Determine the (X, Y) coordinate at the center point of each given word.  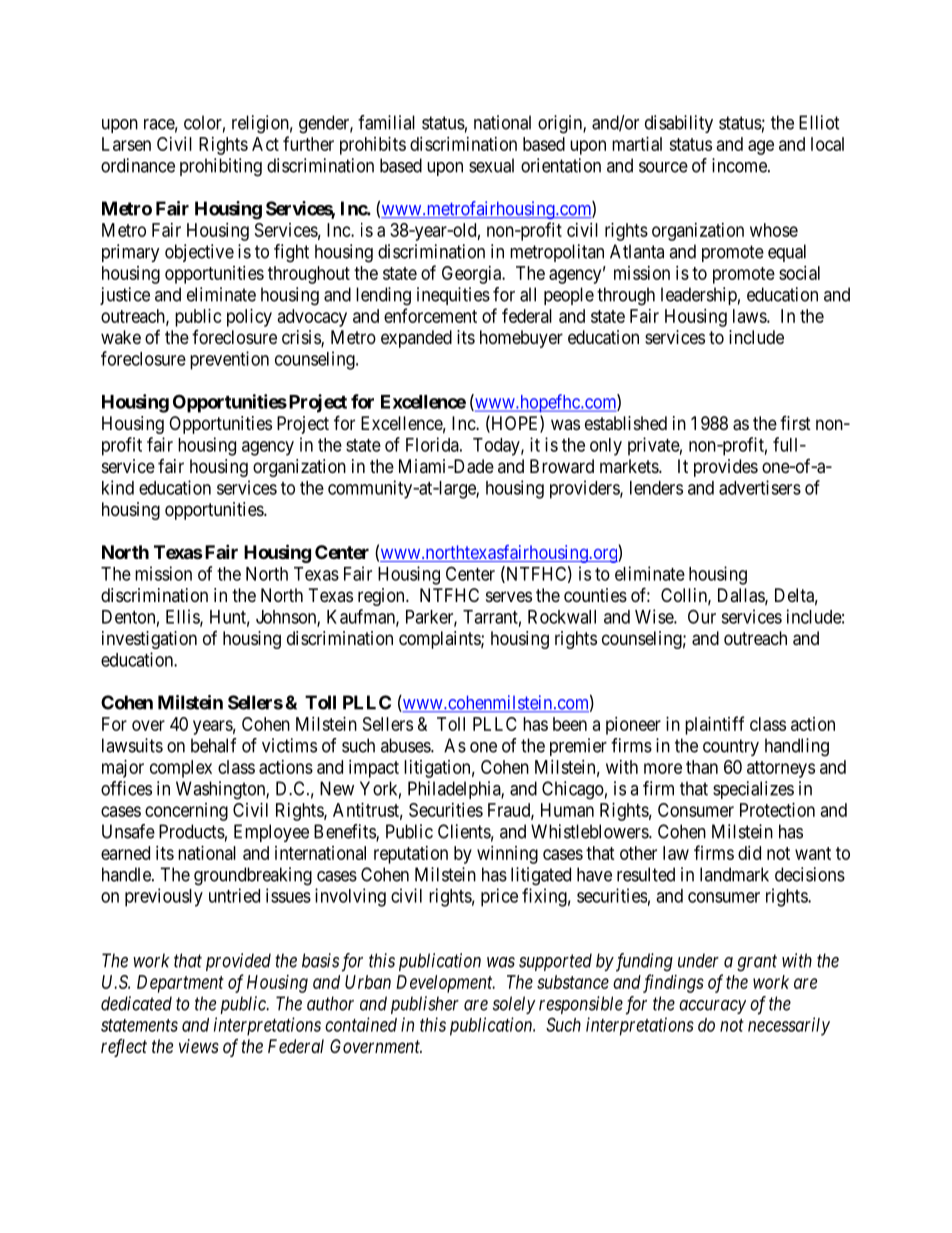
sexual (491, 165)
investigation (149, 640)
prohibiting (221, 167)
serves (509, 596)
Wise (655, 616)
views (199, 1046)
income (740, 165)
